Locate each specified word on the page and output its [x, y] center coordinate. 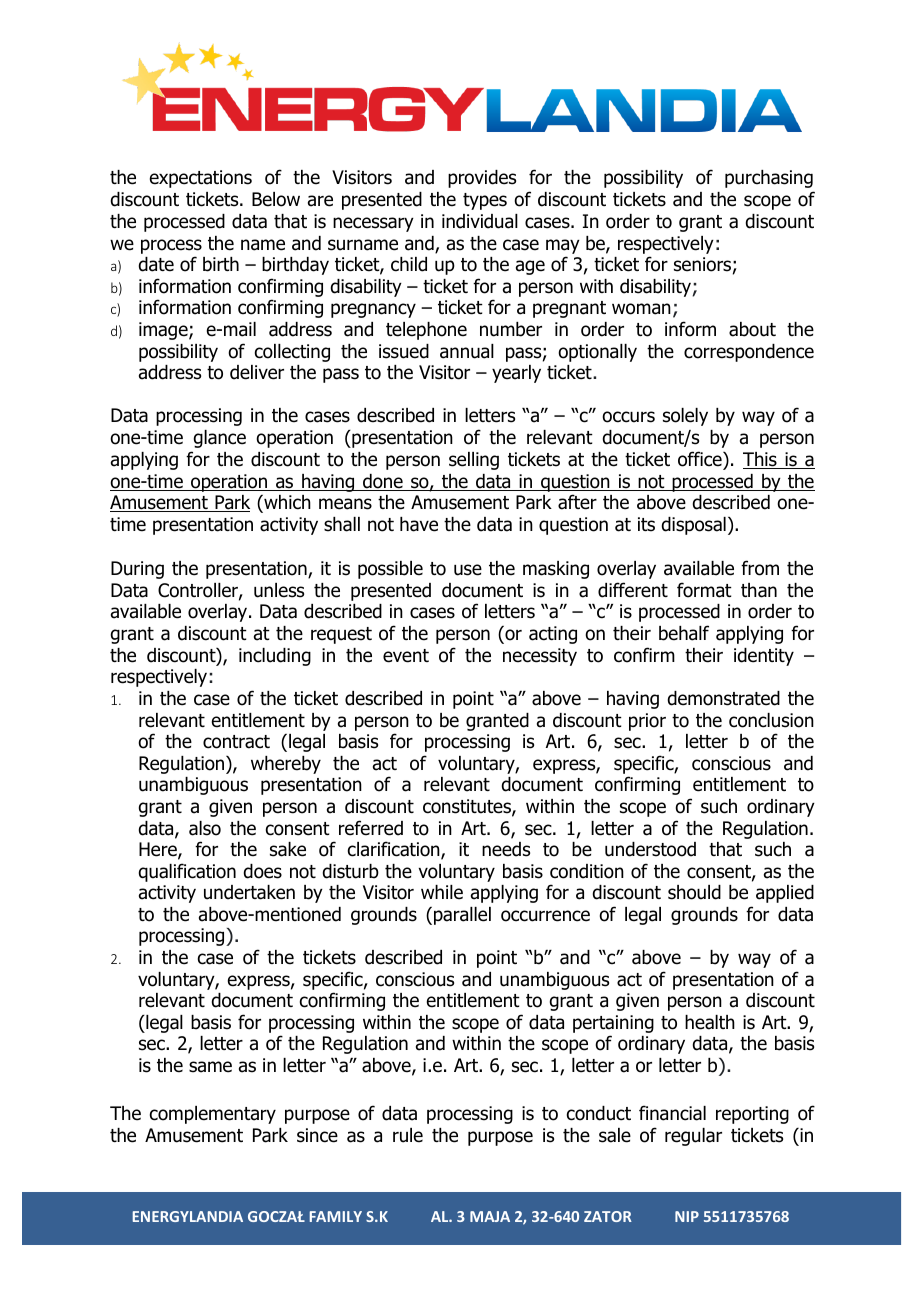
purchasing [769, 179]
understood [650, 849]
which [286, 503]
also [205, 828]
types [485, 201]
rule [408, 1135]
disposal [694, 526]
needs [506, 849]
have [419, 524]
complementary [213, 1115]
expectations [201, 179]
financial [672, 1113]
